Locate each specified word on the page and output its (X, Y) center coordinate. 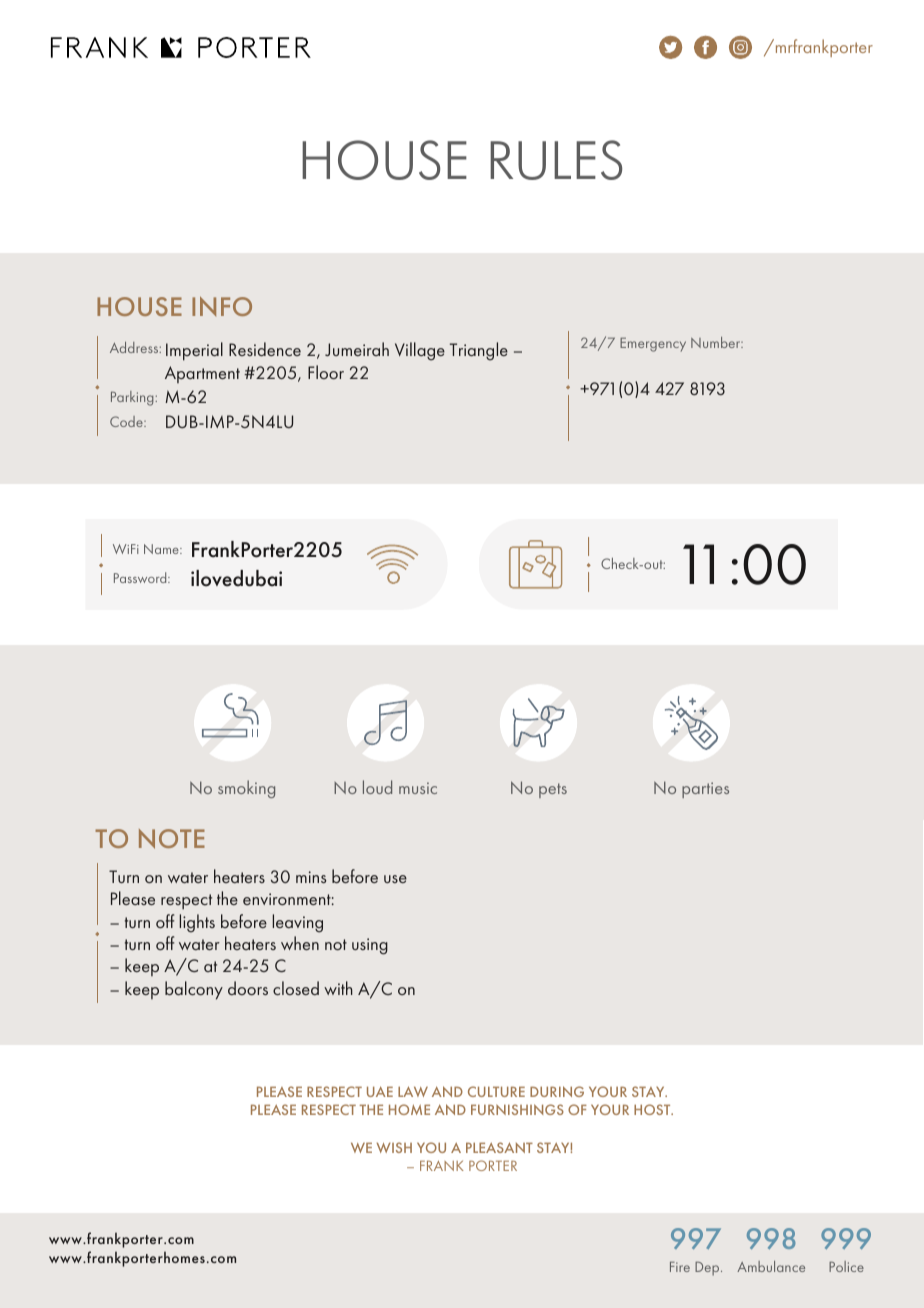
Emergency (653, 344)
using (370, 946)
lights (197, 923)
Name (162, 549)
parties (705, 790)
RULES (556, 160)
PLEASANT (499, 1147)
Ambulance (771, 1266)
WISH (394, 1147)
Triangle (479, 351)
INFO (222, 306)
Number (717, 342)
